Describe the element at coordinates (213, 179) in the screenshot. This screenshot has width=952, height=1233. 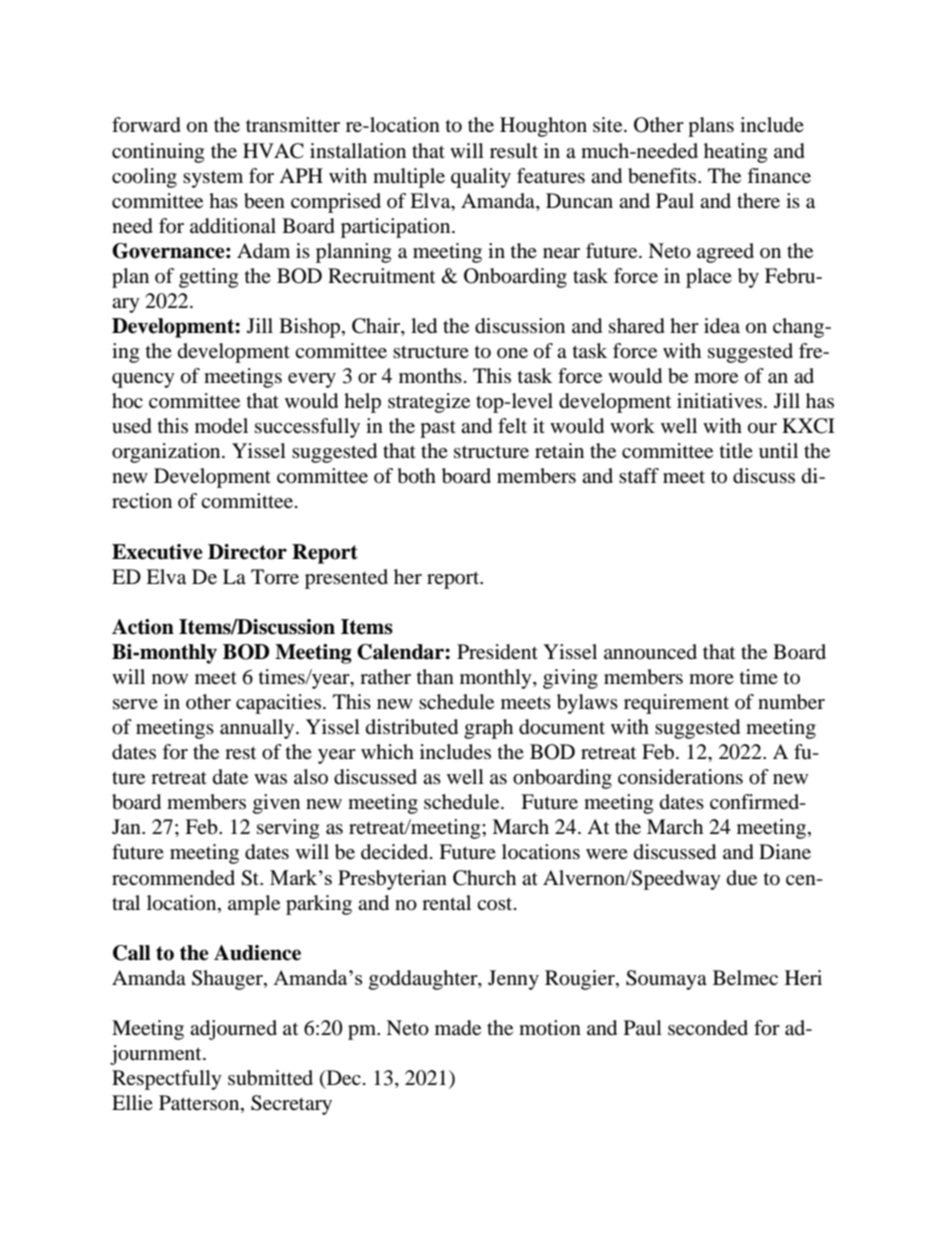
I see `system` at that location.
